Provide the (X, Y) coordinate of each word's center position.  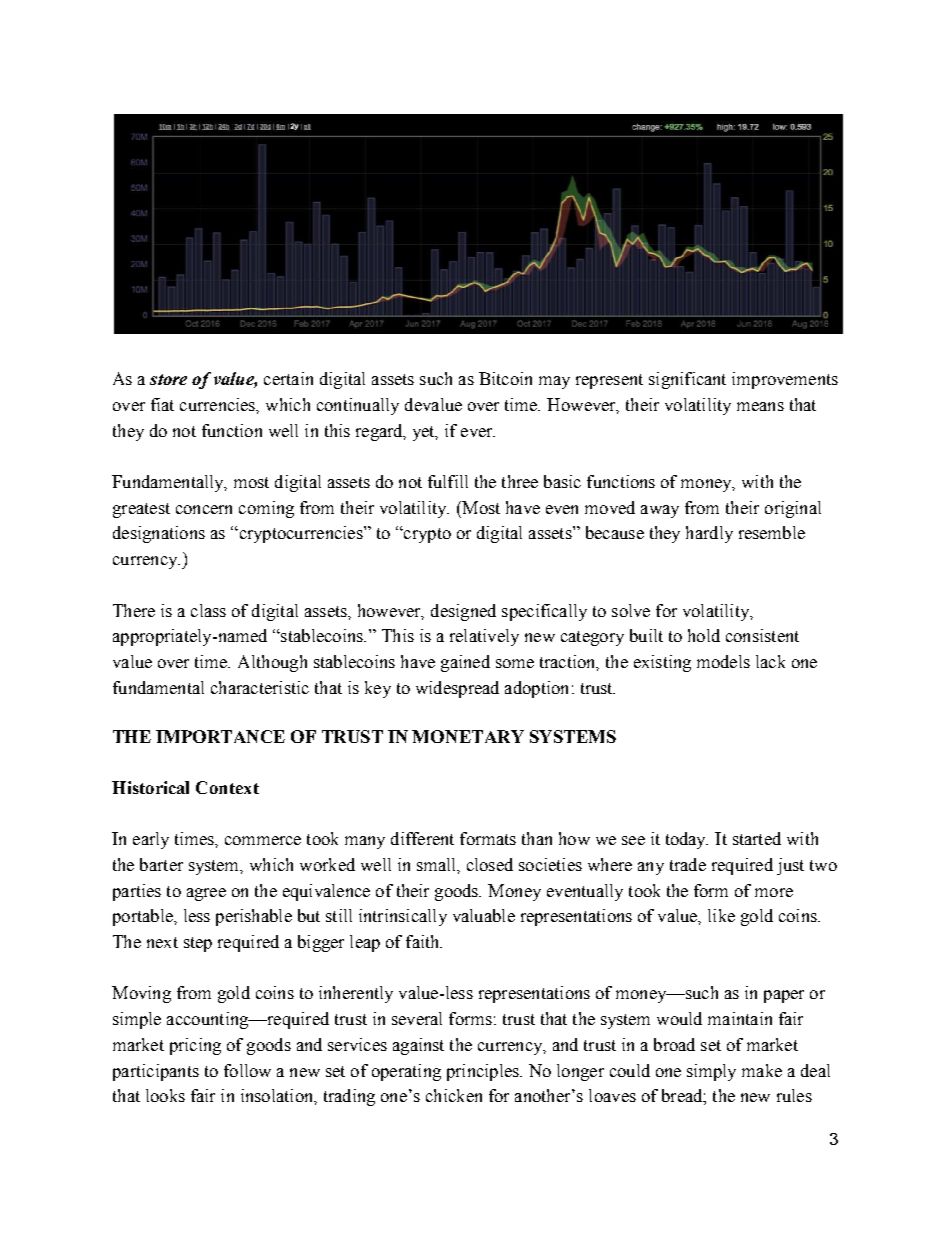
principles (484, 1072)
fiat (162, 404)
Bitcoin (505, 378)
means (760, 406)
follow (247, 1070)
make (762, 1070)
